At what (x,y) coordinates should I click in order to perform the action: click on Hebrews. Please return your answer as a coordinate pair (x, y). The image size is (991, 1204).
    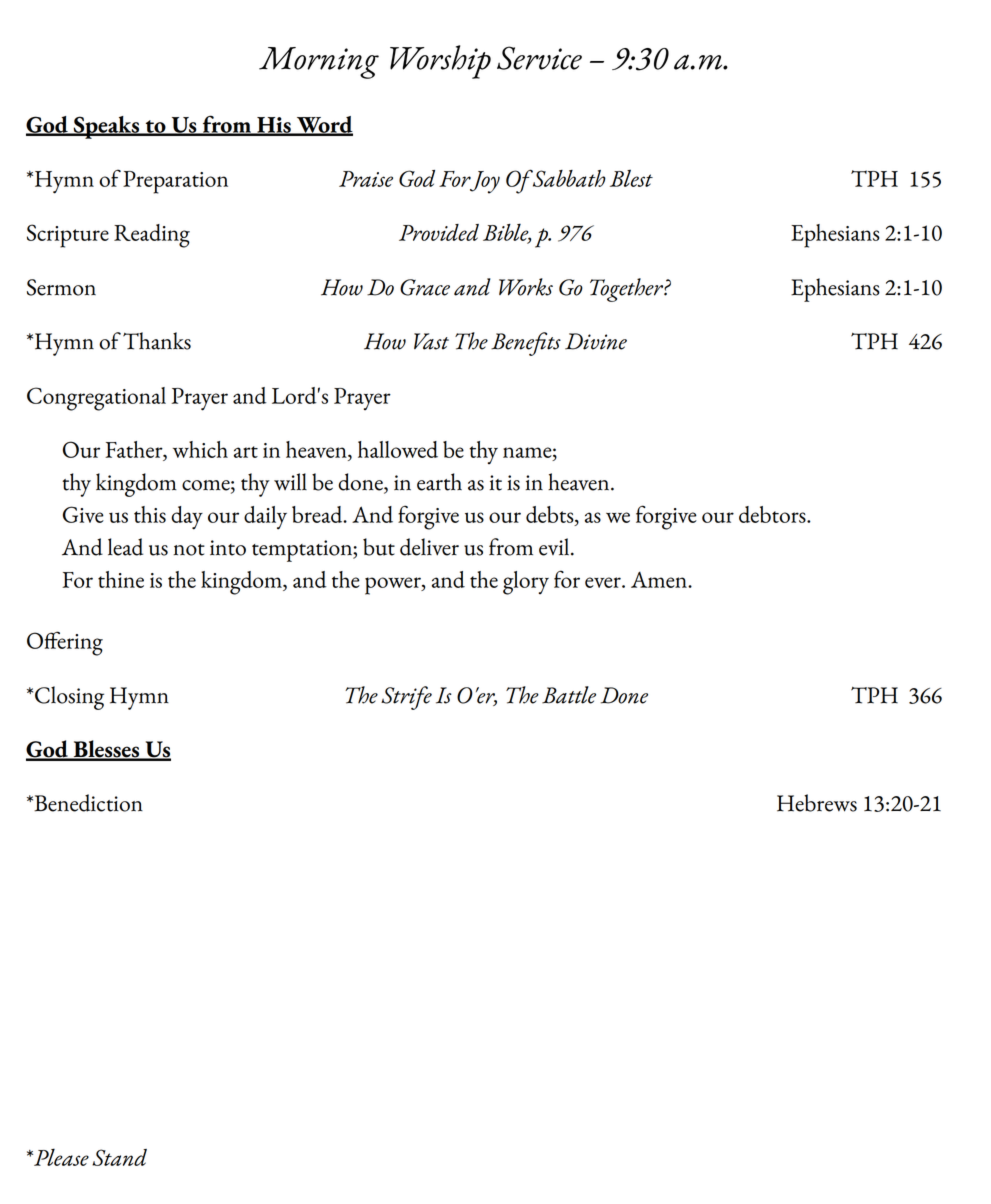
    Looking at the image, I should click on (817, 803).
